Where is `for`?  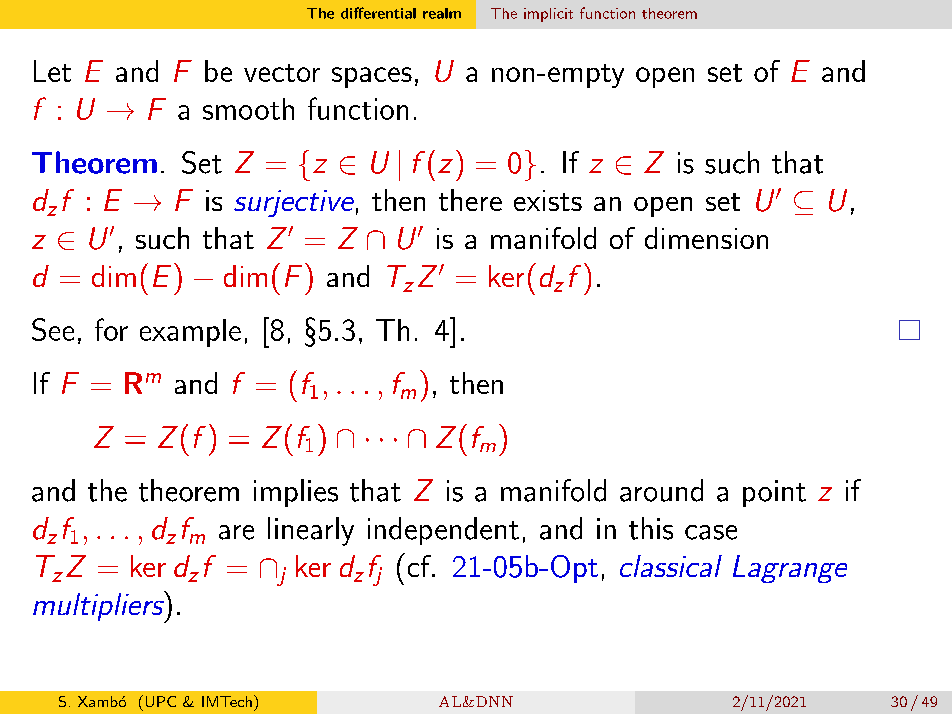
for is located at coordinates (111, 329).
